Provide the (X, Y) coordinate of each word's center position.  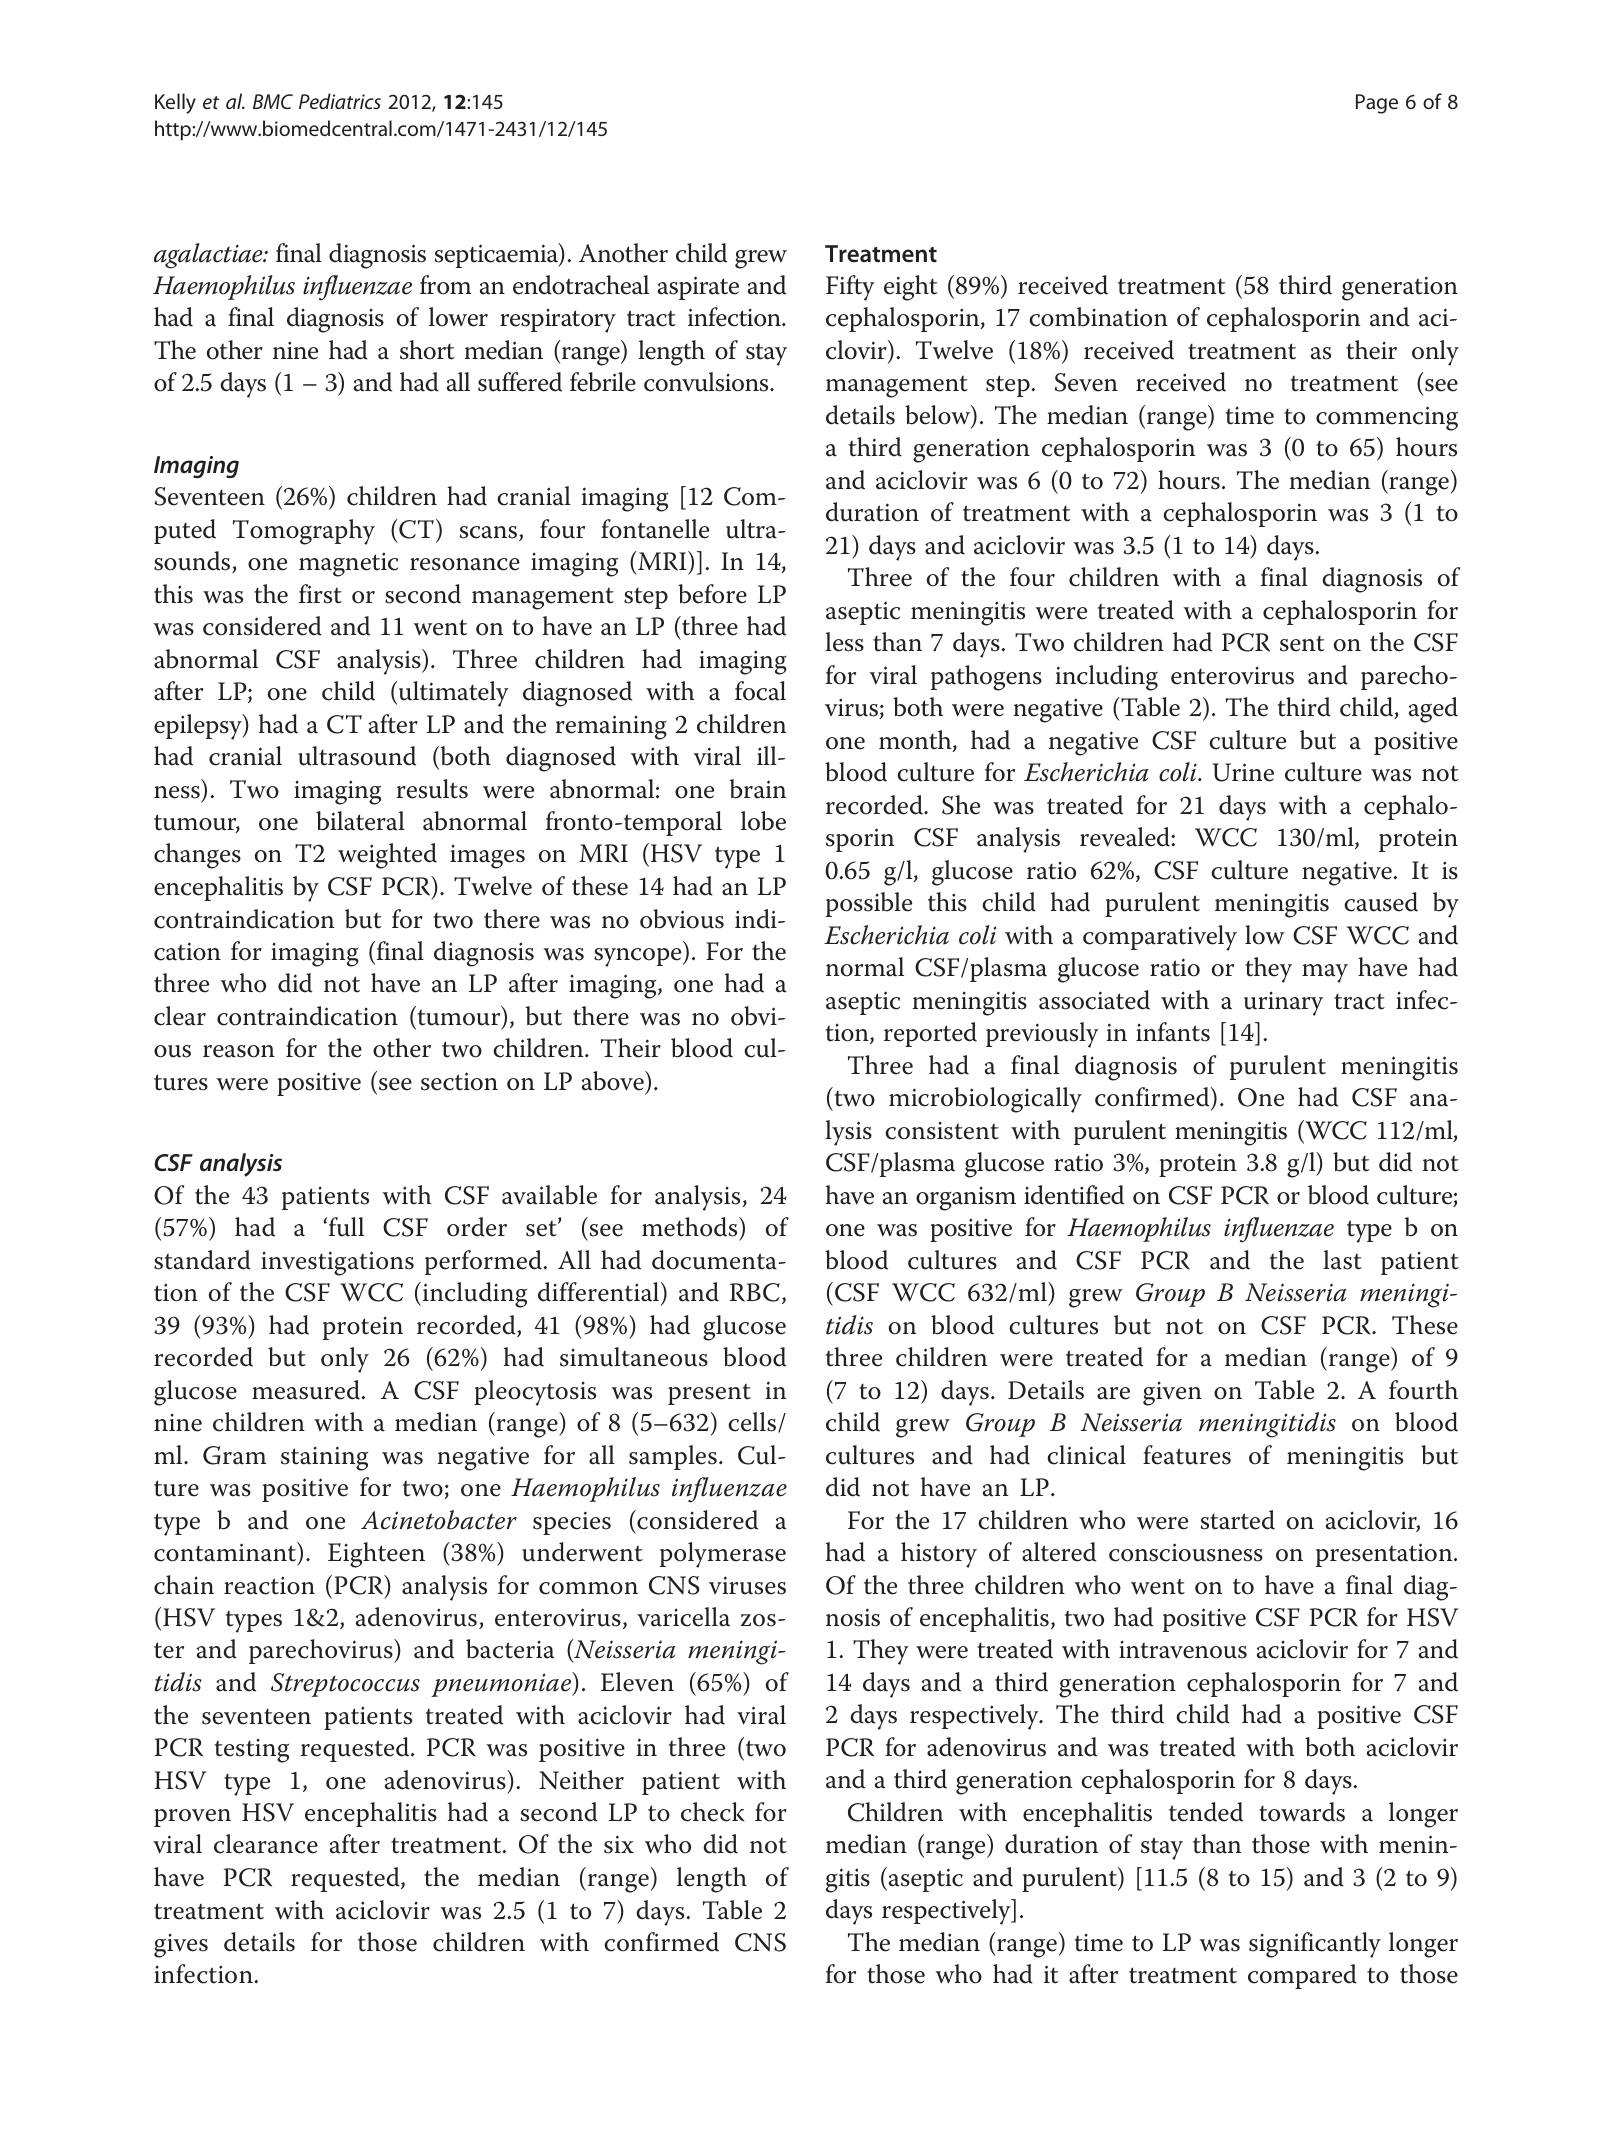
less (844, 642)
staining (324, 1458)
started (1238, 1520)
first (320, 594)
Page (1377, 104)
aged (1433, 710)
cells (753, 1422)
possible (869, 904)
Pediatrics (340, 101)
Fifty (850, 288)
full (345, 1227)
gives (181, 1945)
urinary (1283, 1003)
